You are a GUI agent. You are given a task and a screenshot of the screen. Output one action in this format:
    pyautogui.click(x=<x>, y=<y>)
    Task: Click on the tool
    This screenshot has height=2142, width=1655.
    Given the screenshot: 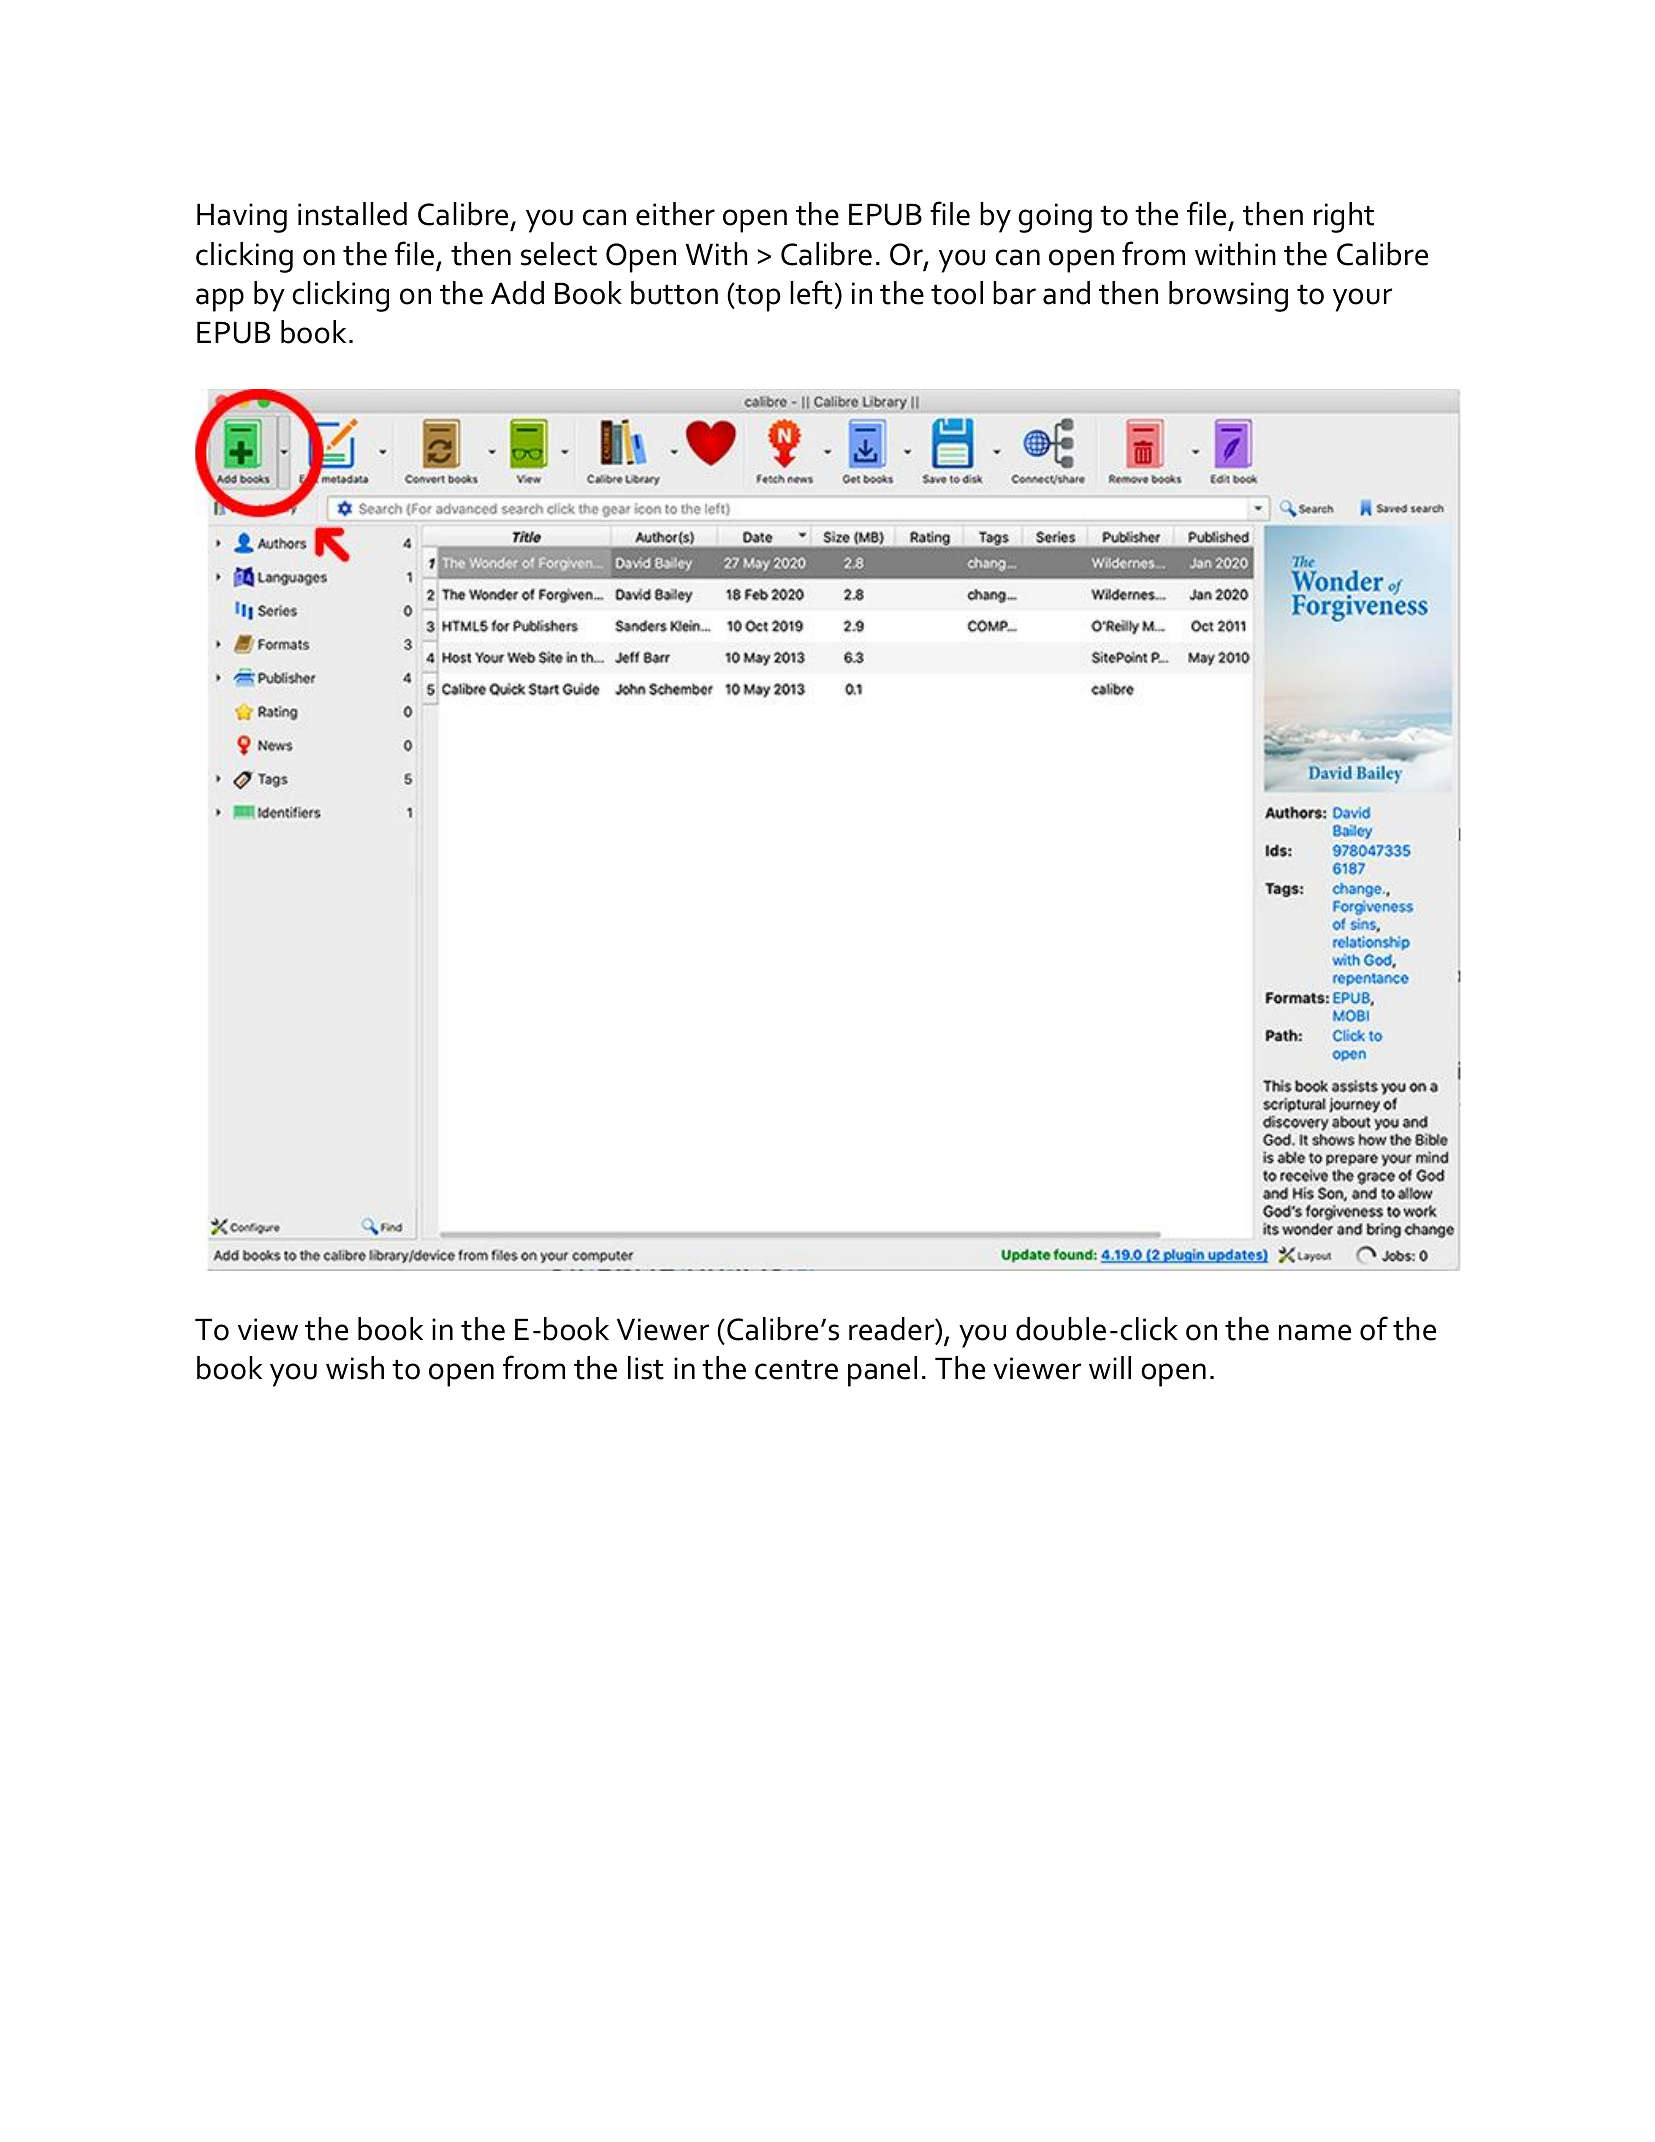 What is the action you would take?
    pyautogui.click(x=957, y=293)
